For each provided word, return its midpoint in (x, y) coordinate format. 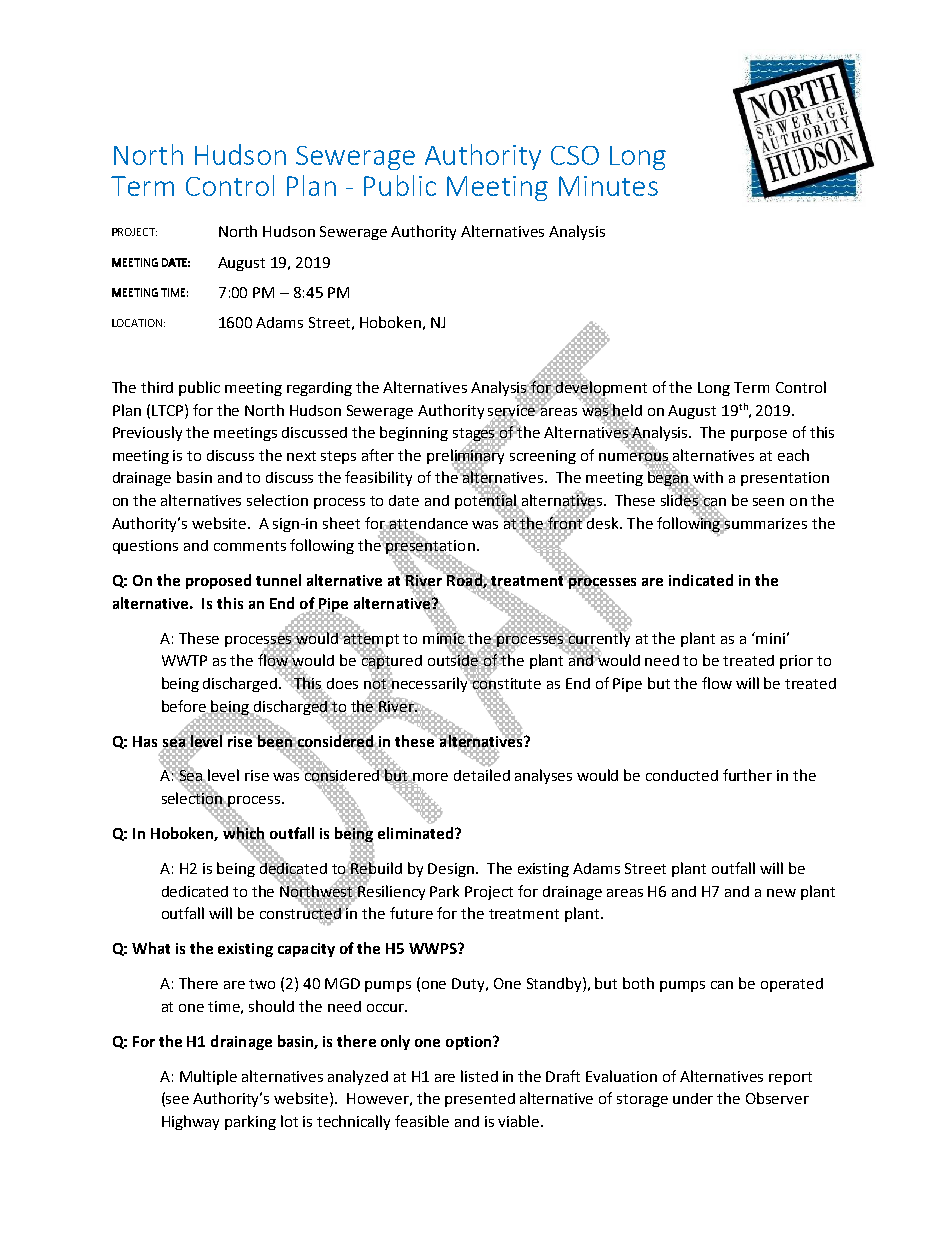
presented (480, 1100)
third (157, 387)
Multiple (208, 1077)
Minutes (608, 186)
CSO (575, 155)
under (693, 1098)
